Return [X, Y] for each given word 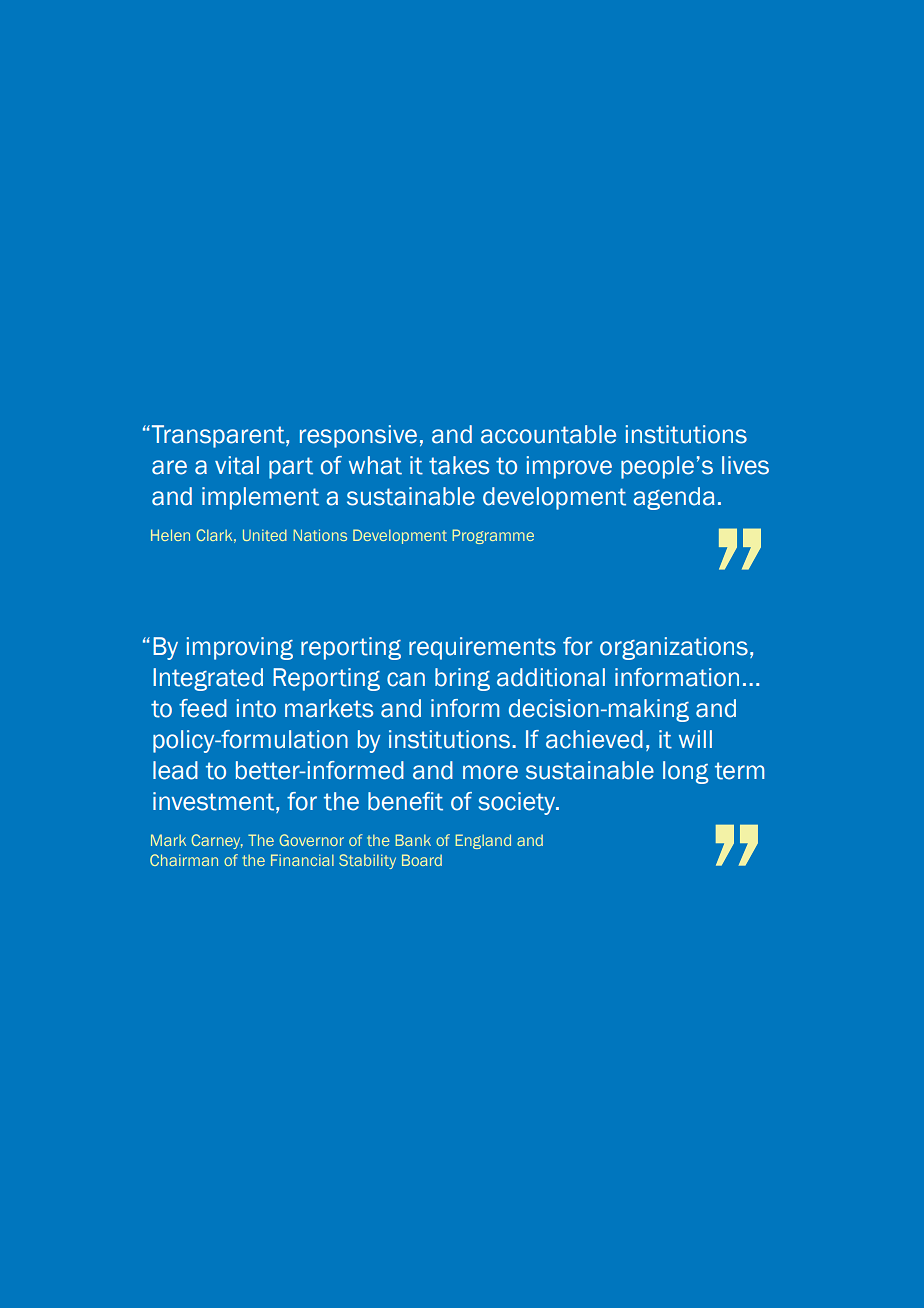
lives [745, 465]
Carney [217, 841]
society [518, 803]
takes [459, 465]
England [483, 841]
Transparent [218, 436]
